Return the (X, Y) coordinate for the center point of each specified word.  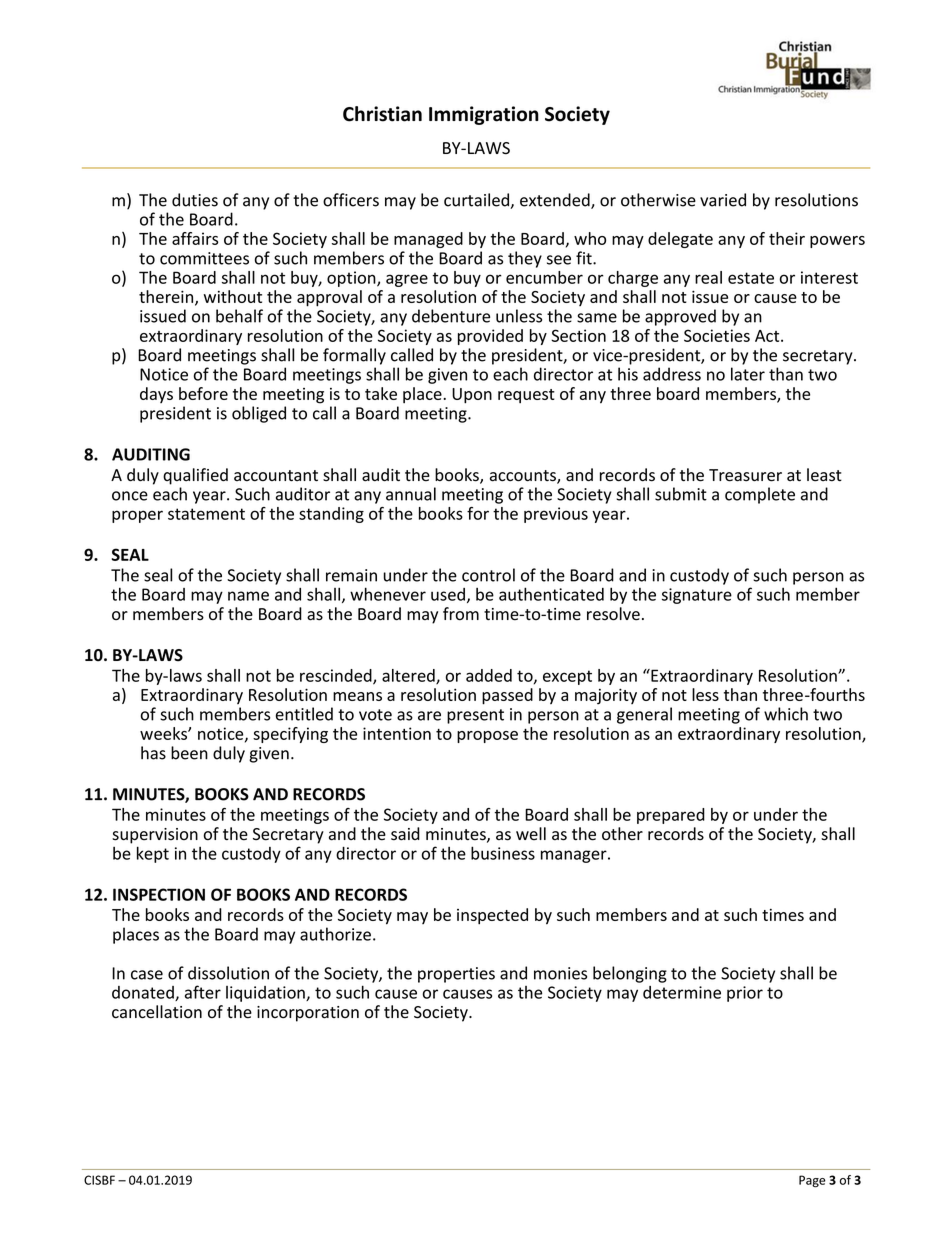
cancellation (157, 1012)
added (489, 675)
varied (723, 200)
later (748, 374)
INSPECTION (159, 894)
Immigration (484, 115)
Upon (472, 396)
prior (745, 994)
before (203, 393)
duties (195, 200)
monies (560, 973)
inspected (492, 916)
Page (812, 1181)
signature (697, 596)
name (248, 596)
